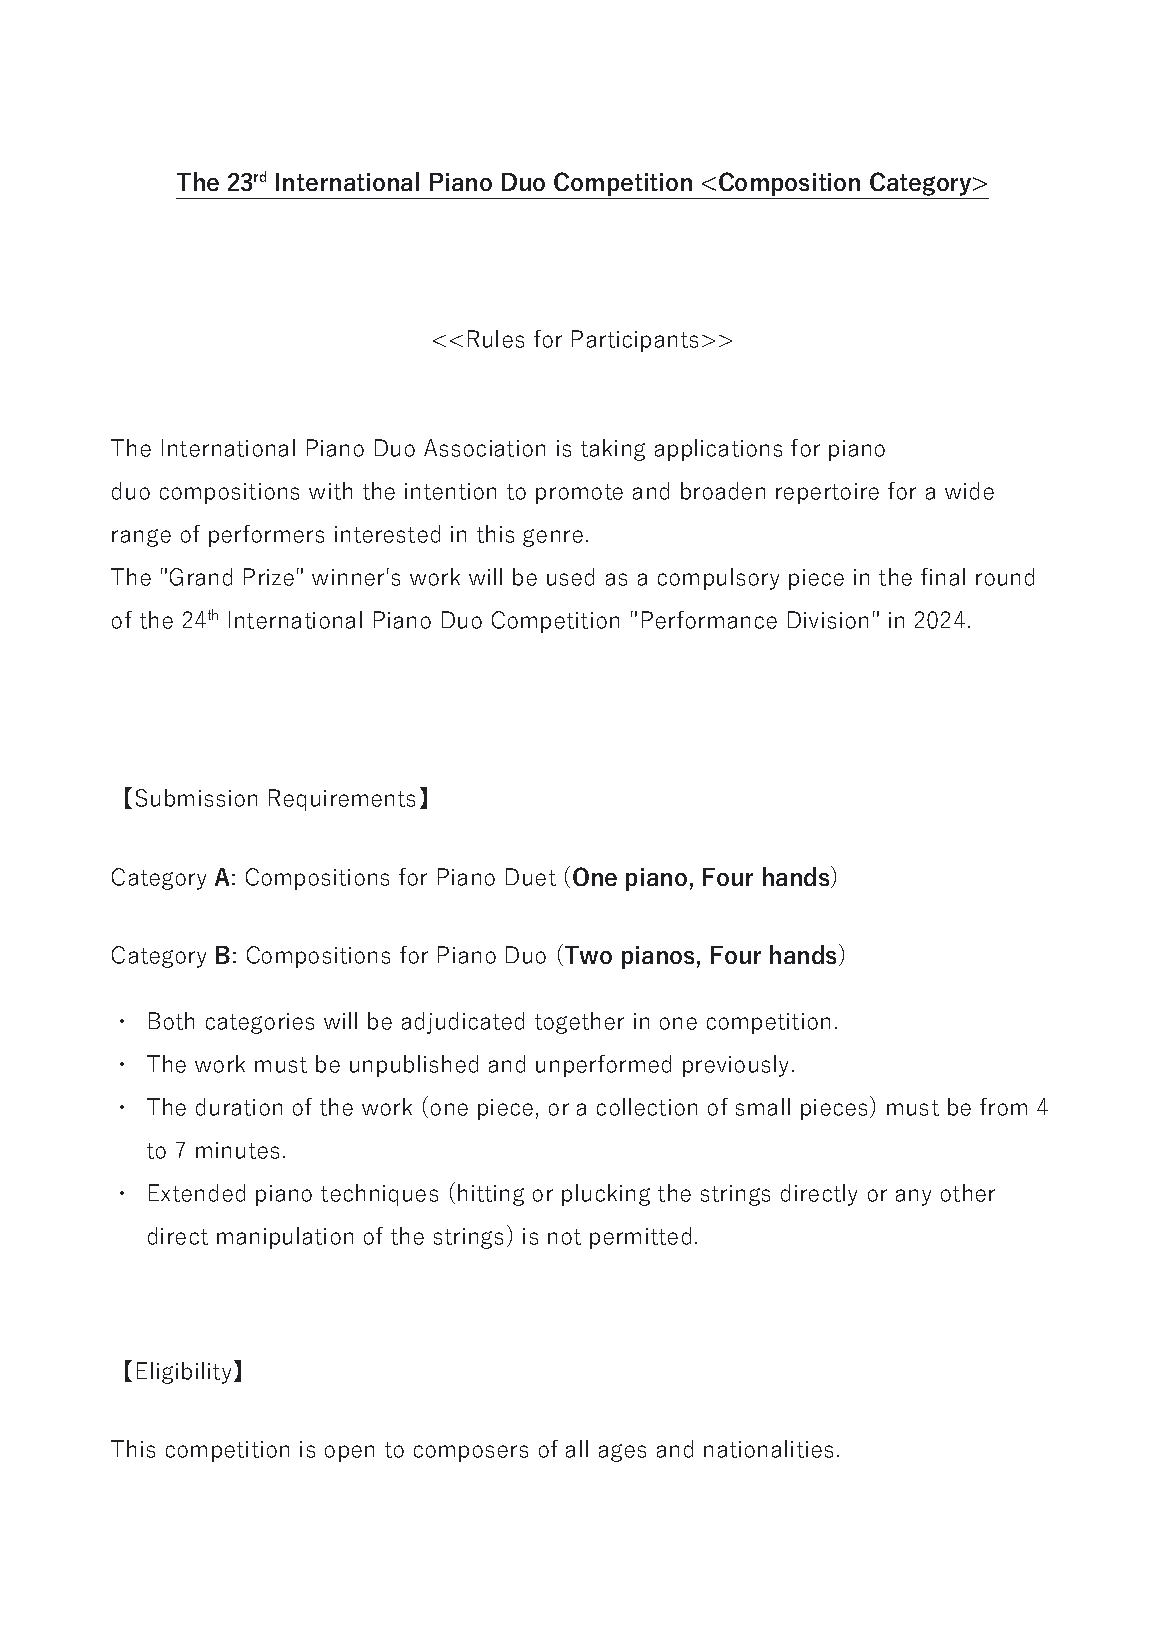 The height and width of the document is (1651, 1166). What do you see at coordinates (330, 491) in the document?
I see `with` at bounding box center [330, 491].
